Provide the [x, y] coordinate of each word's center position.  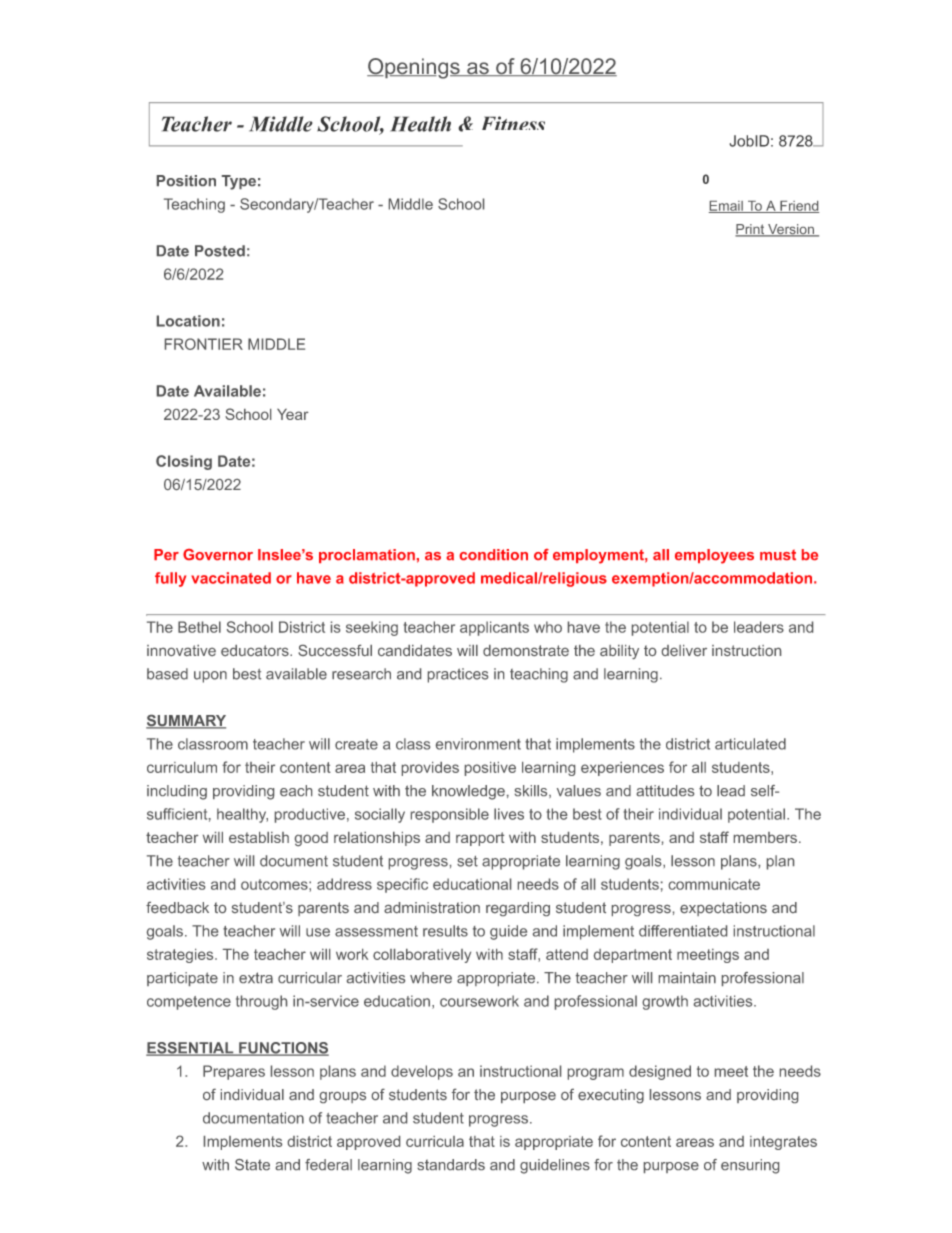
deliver [684, 650]
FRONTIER [204, 344]
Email [727, 207]
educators [256, 650]
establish [259, 837]
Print [751, 230]
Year [293, 414]
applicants [494, 628]
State [252, 1165]
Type [239, 182]
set [467, 861]
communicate [714, 884]
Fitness [513, 123]
